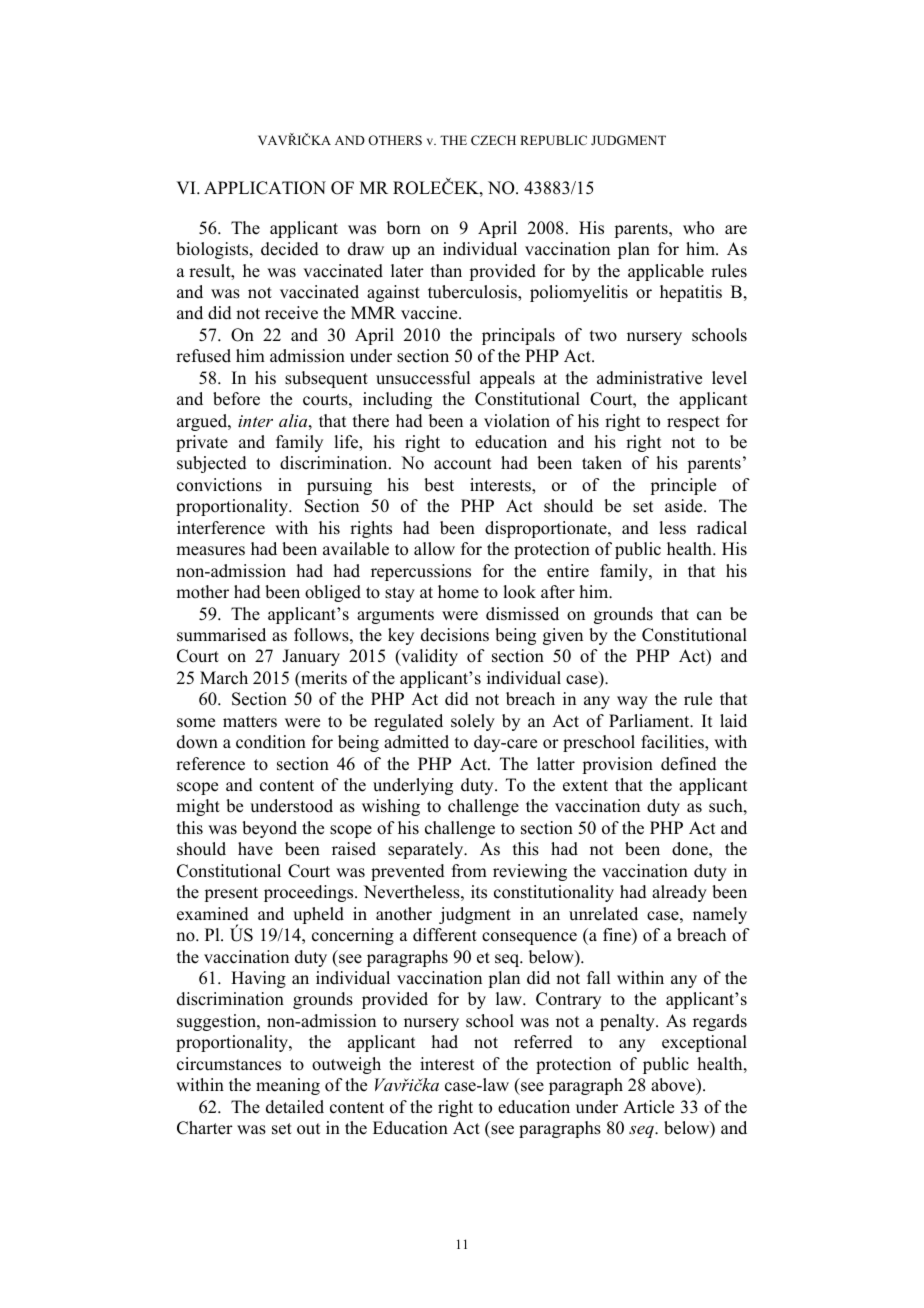 This screenshot has width=924, height=1308. Describe the element at coordinates (493, 140) in the screenshot. I see `CZECH` at that location.
